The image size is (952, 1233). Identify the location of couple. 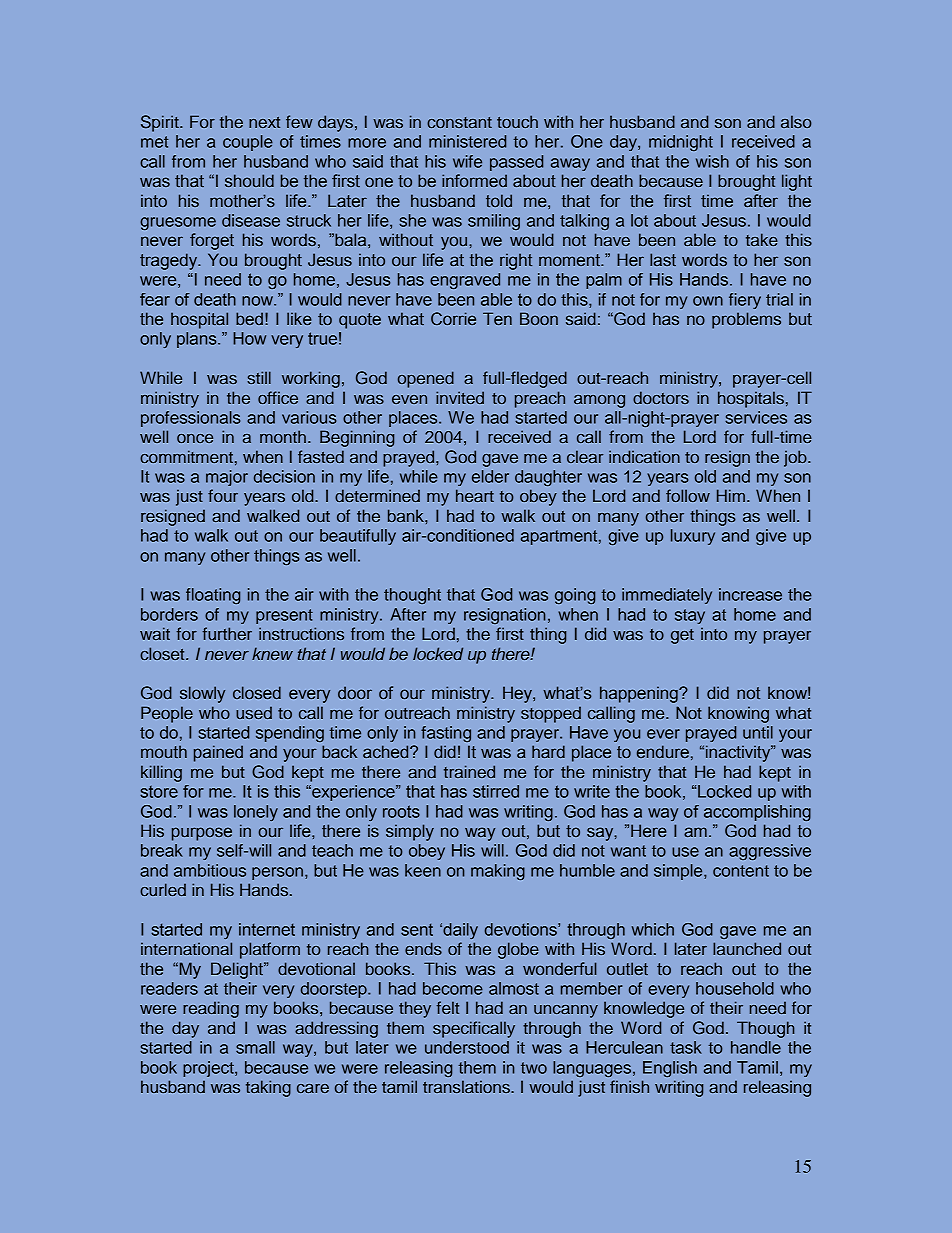
(248, 143).
